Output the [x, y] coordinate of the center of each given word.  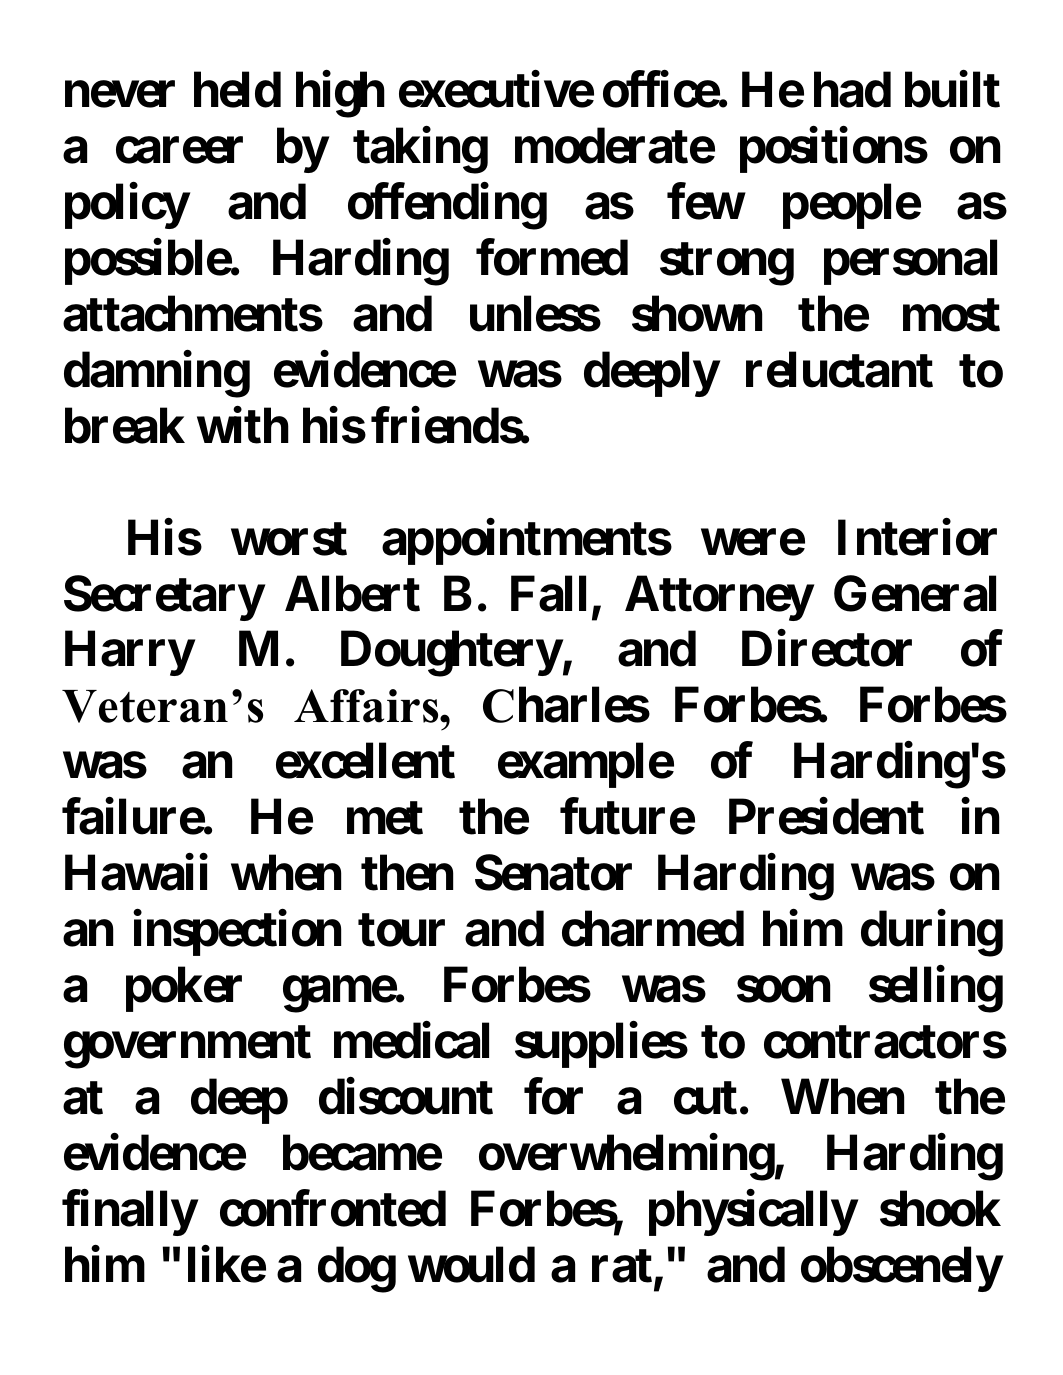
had [852, 90]
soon [783, 990]
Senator [553, 872]
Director [827, 649]
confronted [333, 1208]
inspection [237, 933]
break [125, 426]
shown [697, 314]
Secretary [164, 598]
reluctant [839, 370]
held [237, 90]
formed [552, 258]
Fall [548, 594]
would [471, 1265]
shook [940, 1209]
